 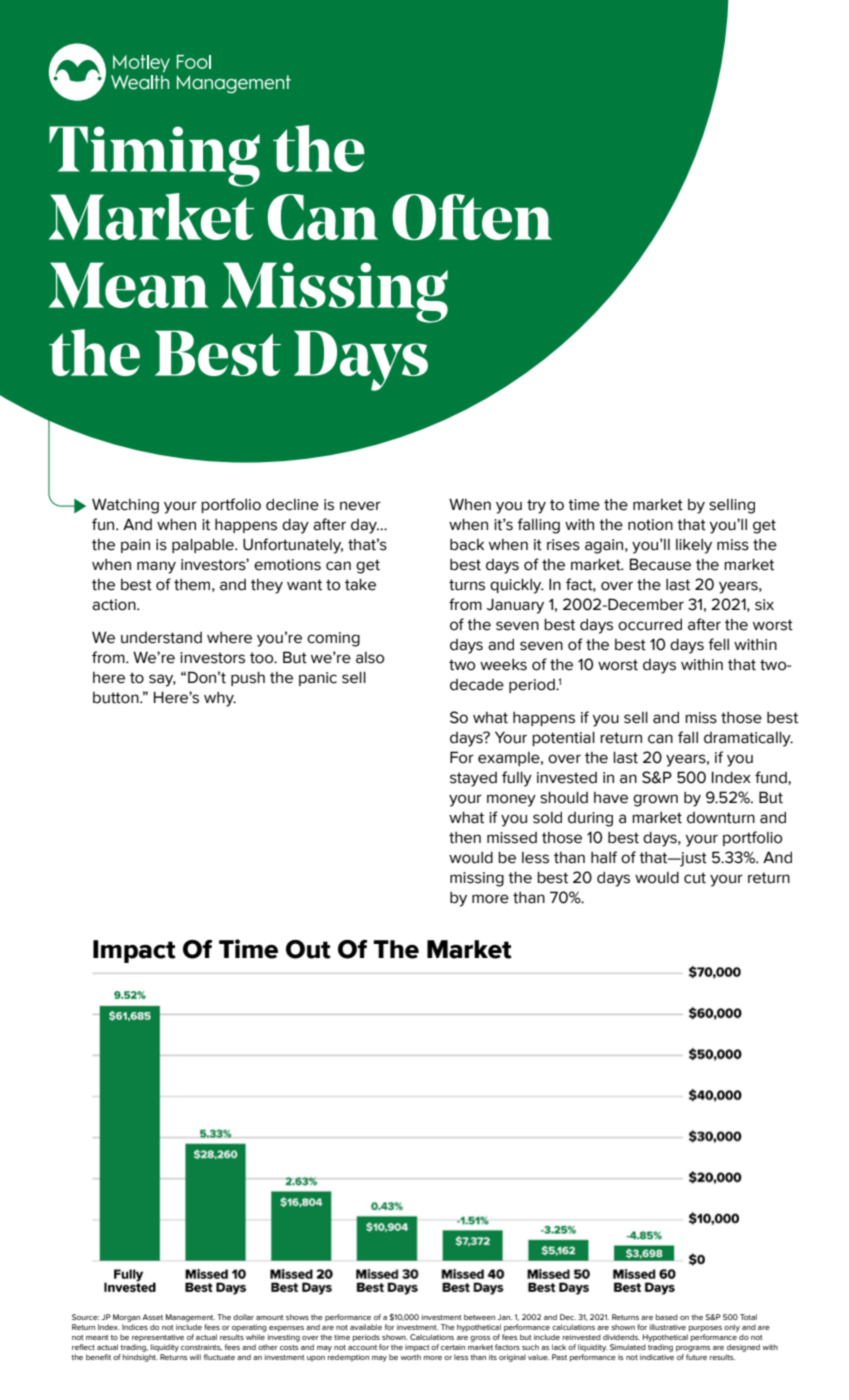 I want to click on representative, so click(x=158, y=1338).
